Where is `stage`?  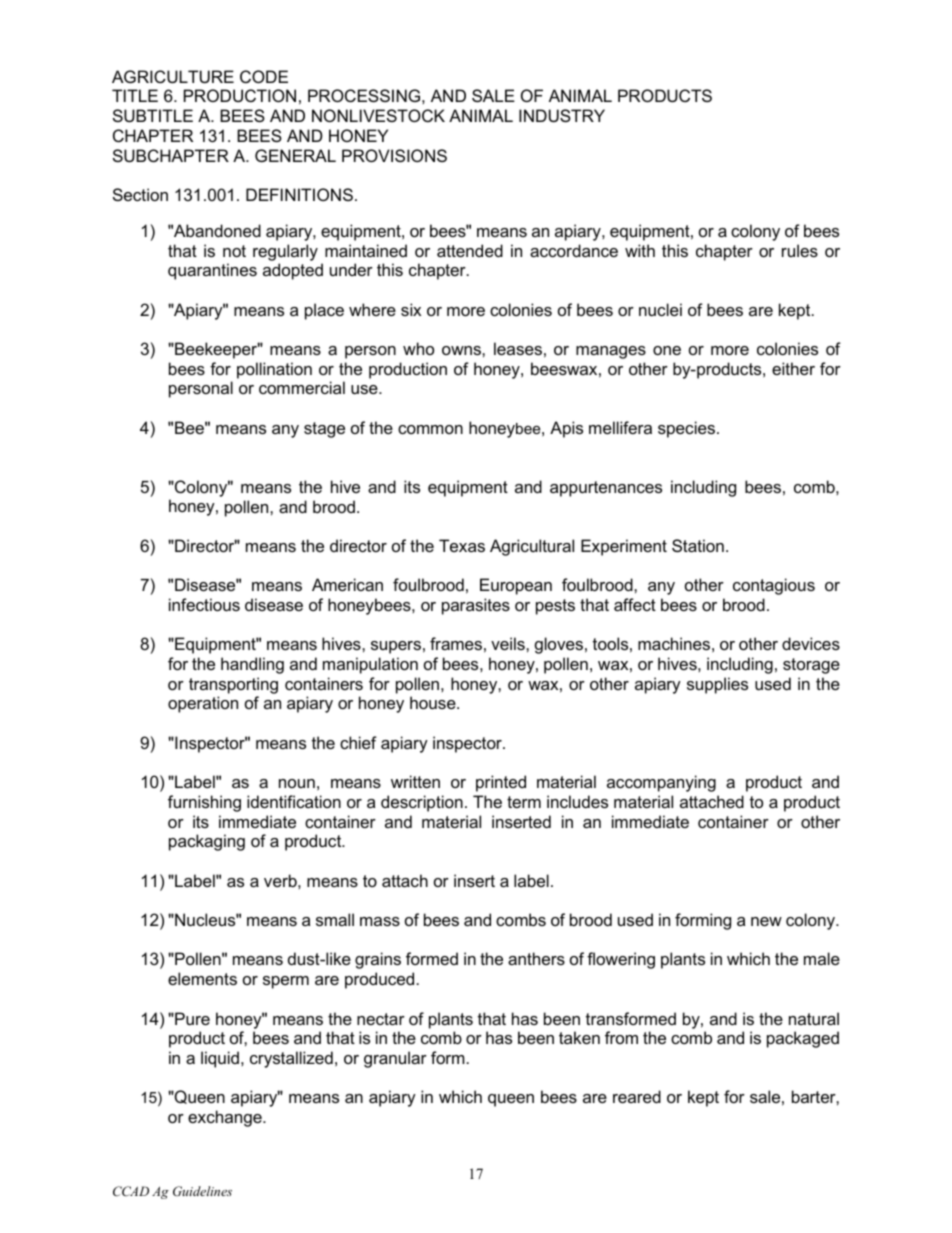
stage is located at coordinates (324, 430).
